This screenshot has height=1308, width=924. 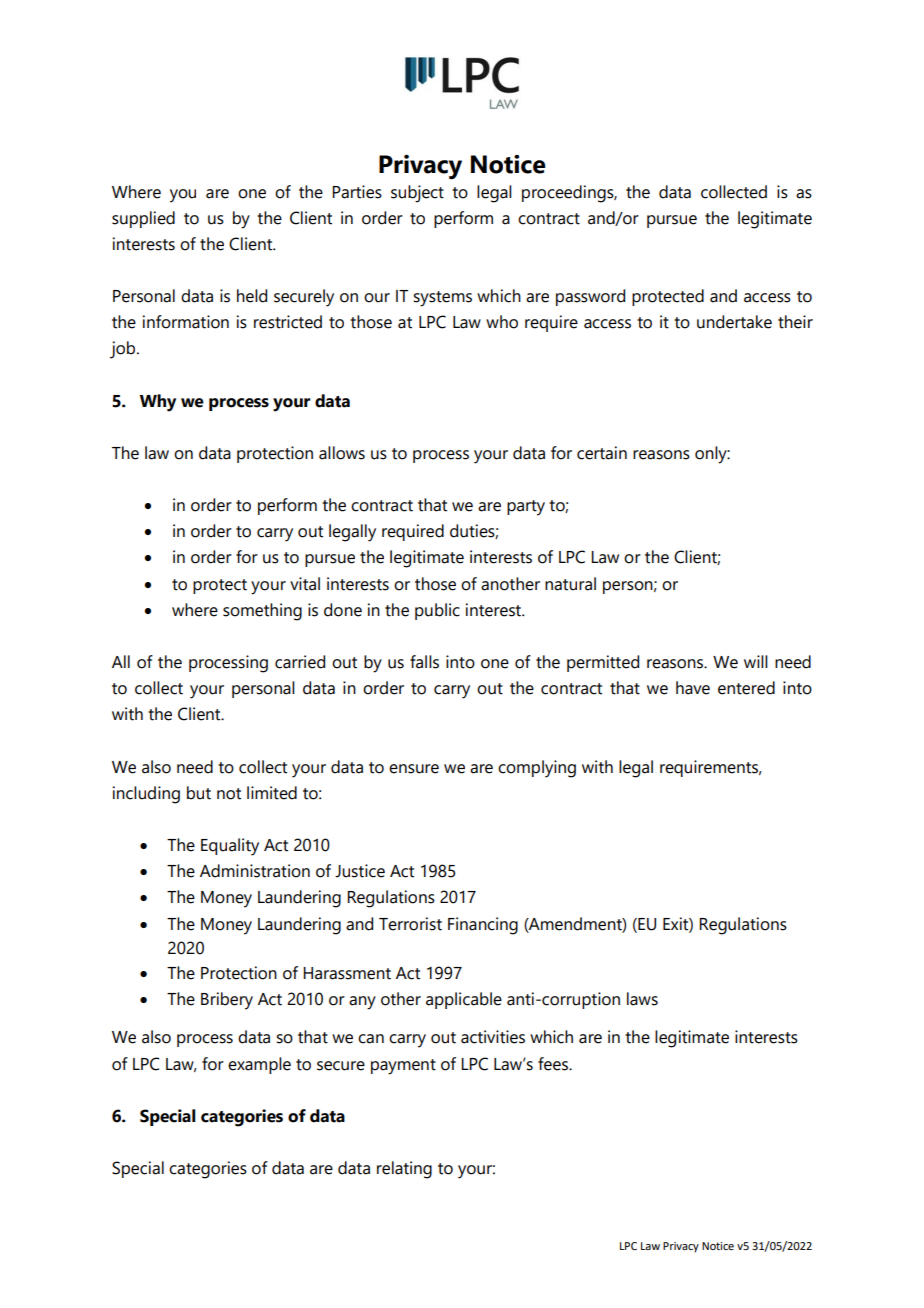 I want to click on have, so click(x=693, y=688).
